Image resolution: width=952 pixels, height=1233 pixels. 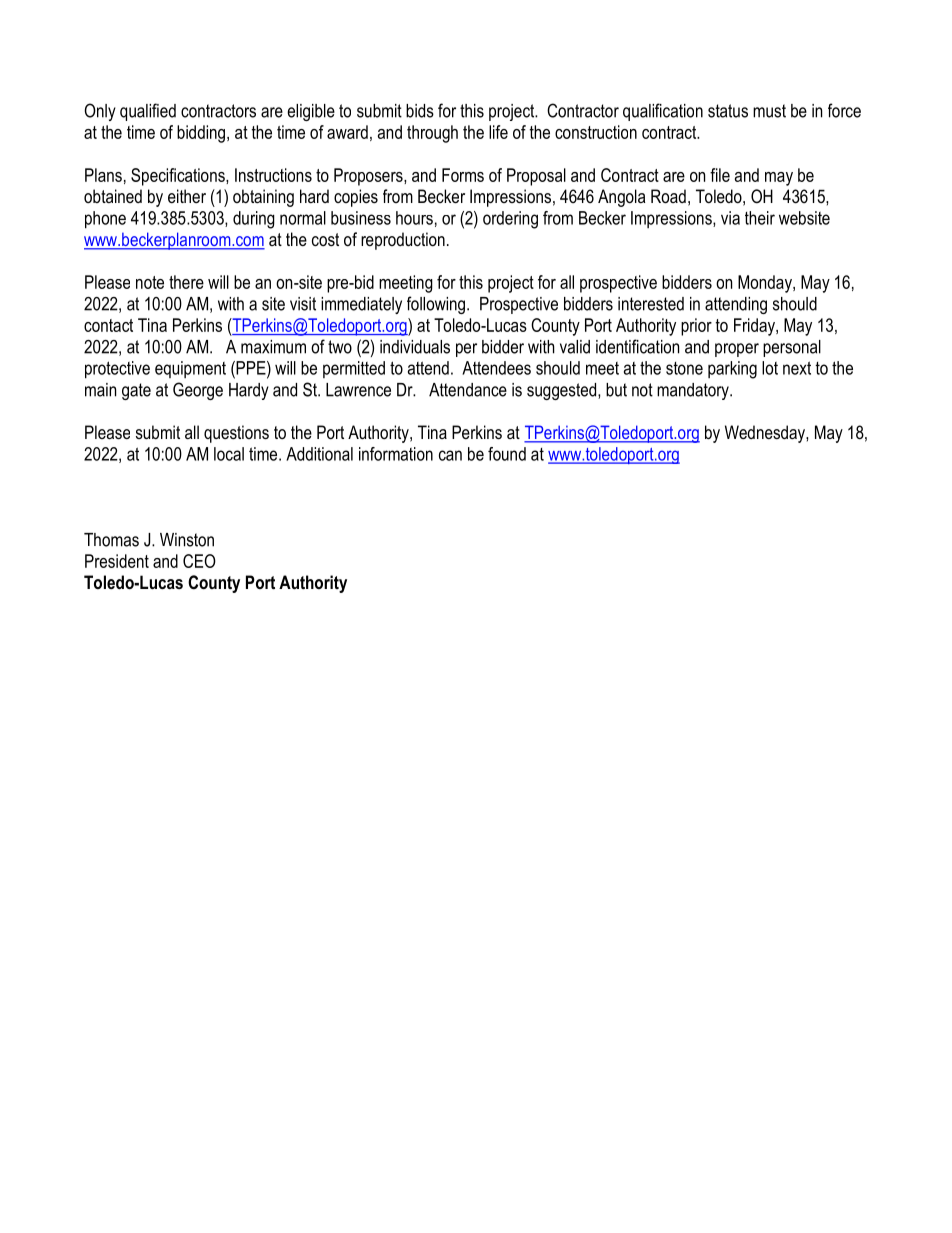 I want to click on CEO, so click(x=199, y=561).
